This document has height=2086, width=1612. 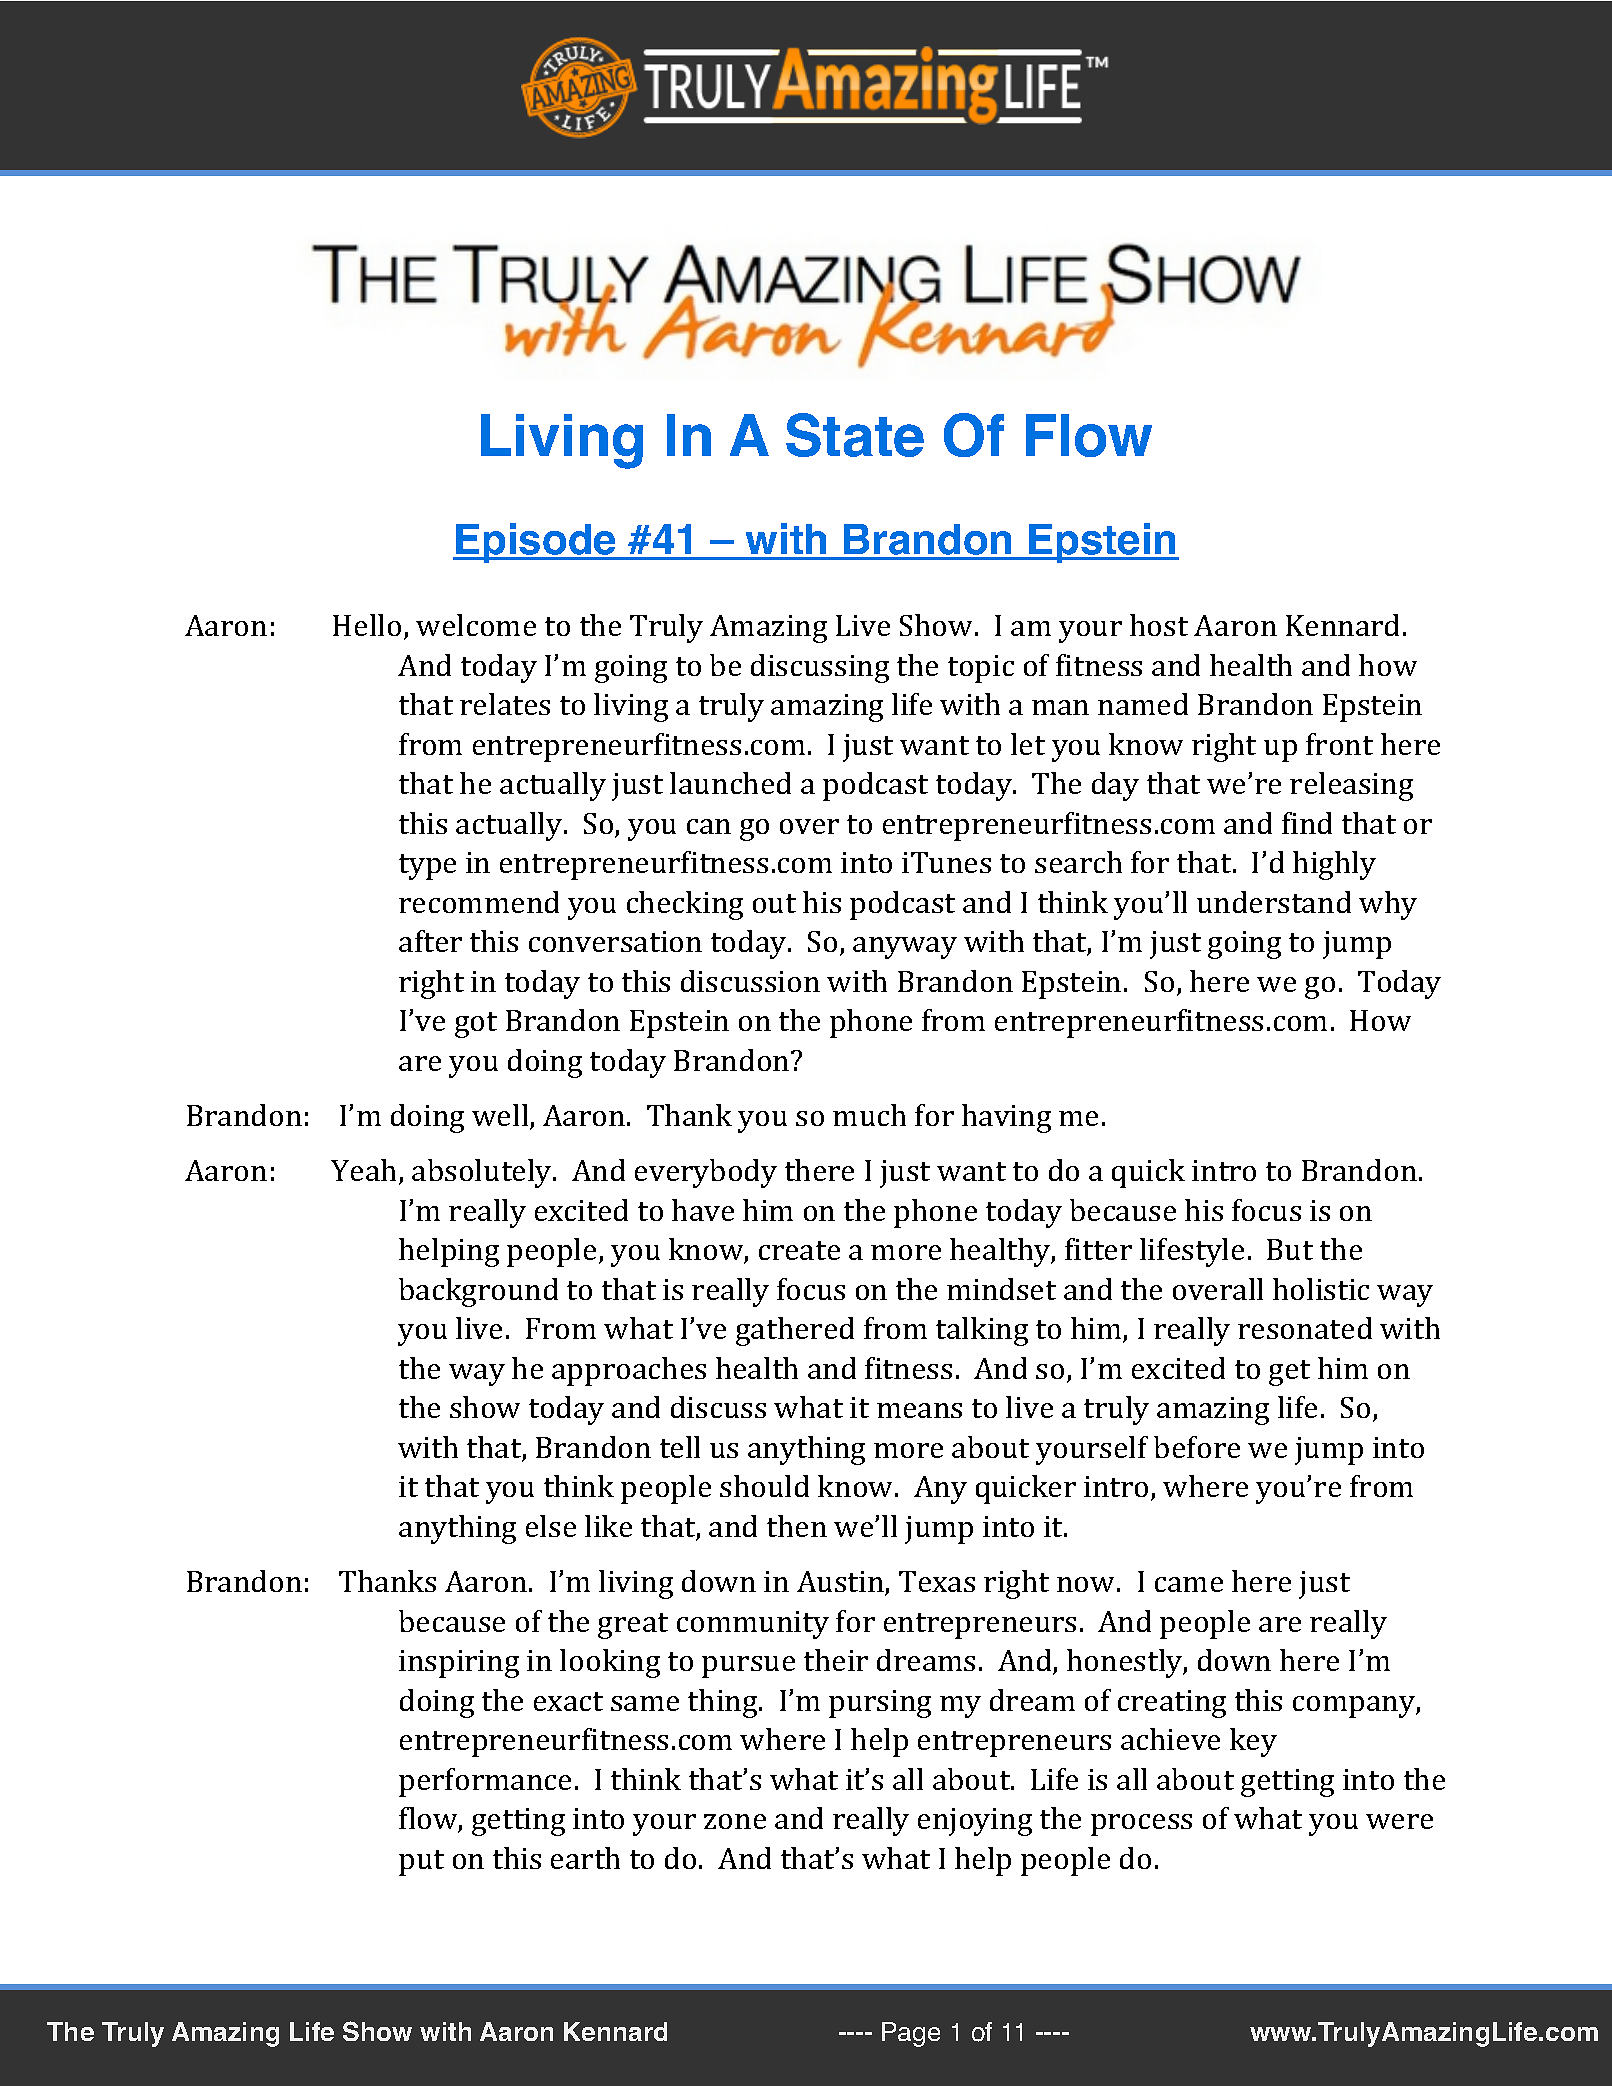 What do you see at coordinates (536, 543) in the document?
I see `Episode` at bounding box center [536, 543].
